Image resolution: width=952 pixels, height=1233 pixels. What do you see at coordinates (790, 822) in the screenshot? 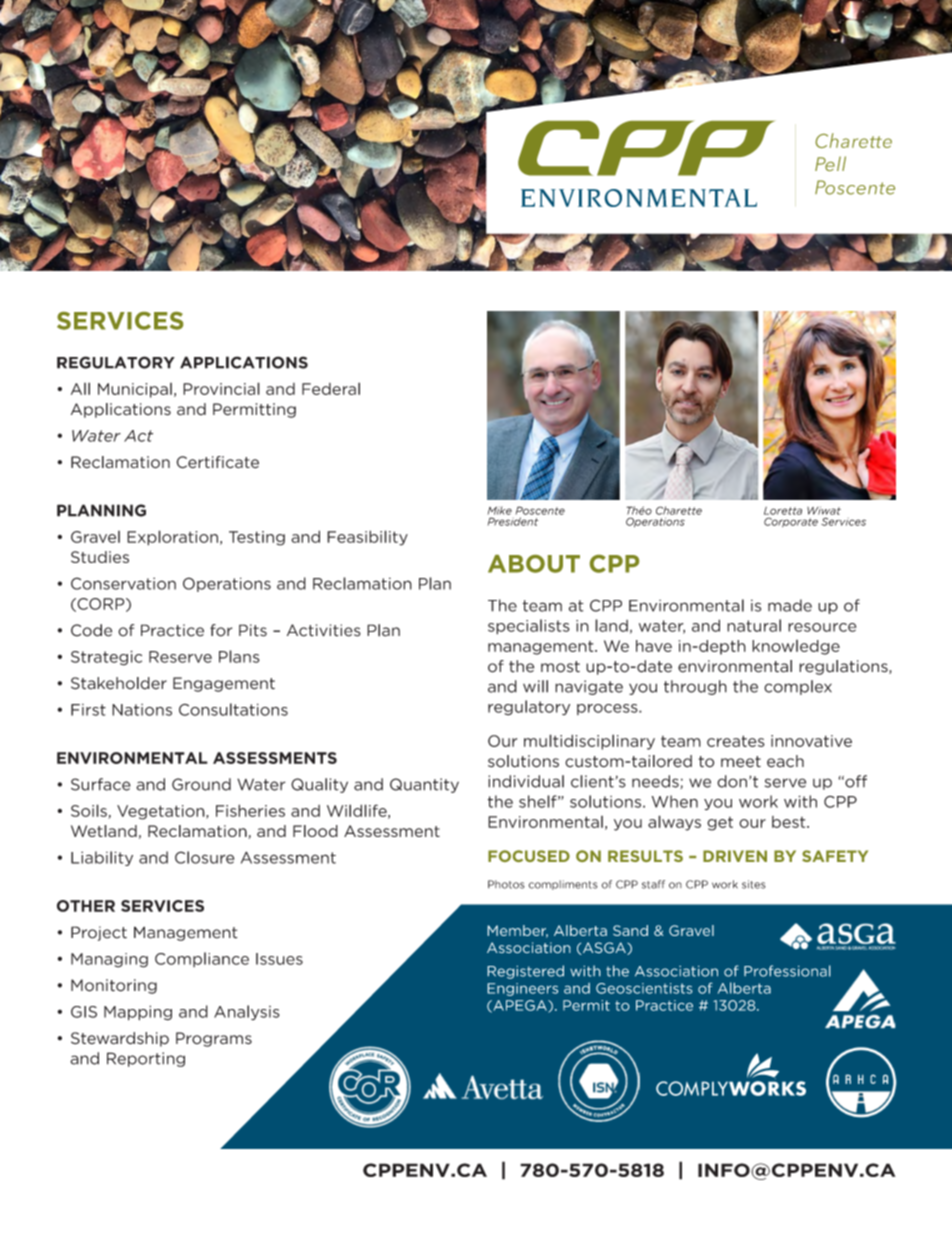
I see `best` at bounding box center [790, 822].
